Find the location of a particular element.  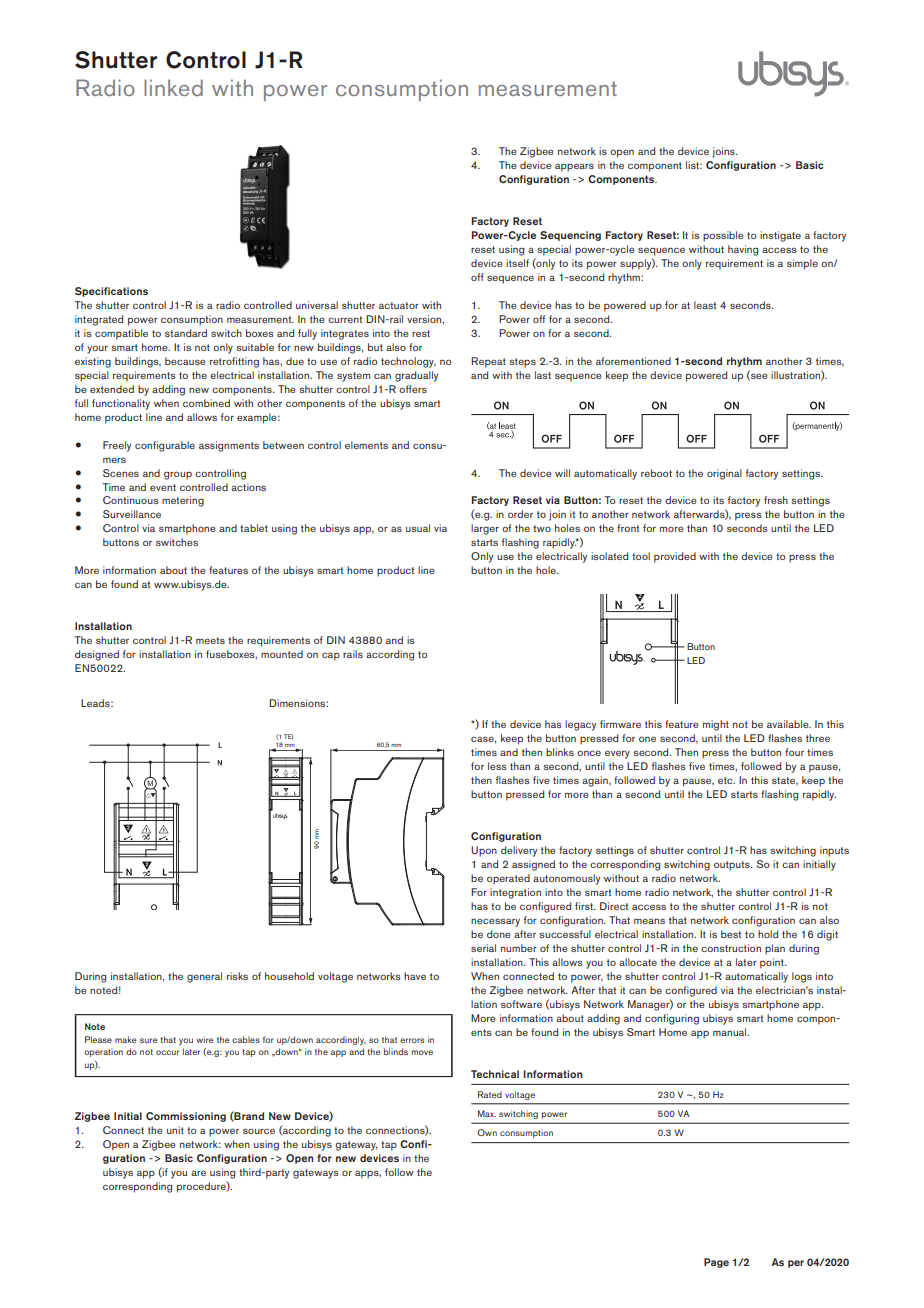

Max is located at coordinates (487, 1113).
